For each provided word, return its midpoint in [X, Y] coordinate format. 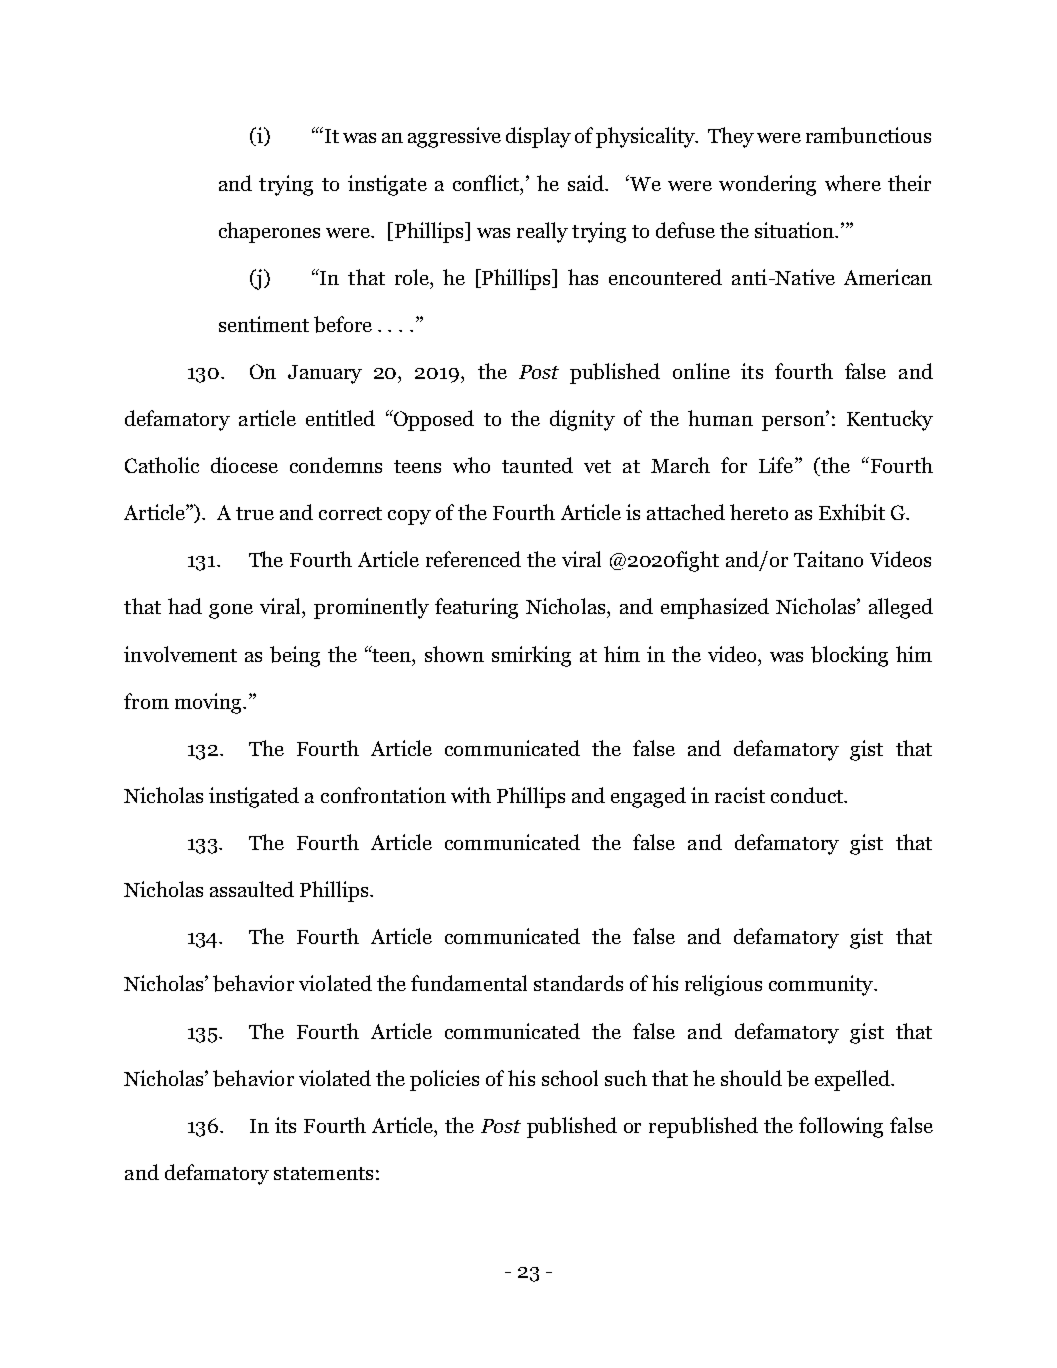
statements [323, 1173]
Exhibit [852, 512]
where [853, 183]
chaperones [269, 232]
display [538, 137]
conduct [808, 795]
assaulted [252, 889]
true [255, 513]
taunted [537, 465]
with [471, 795]
